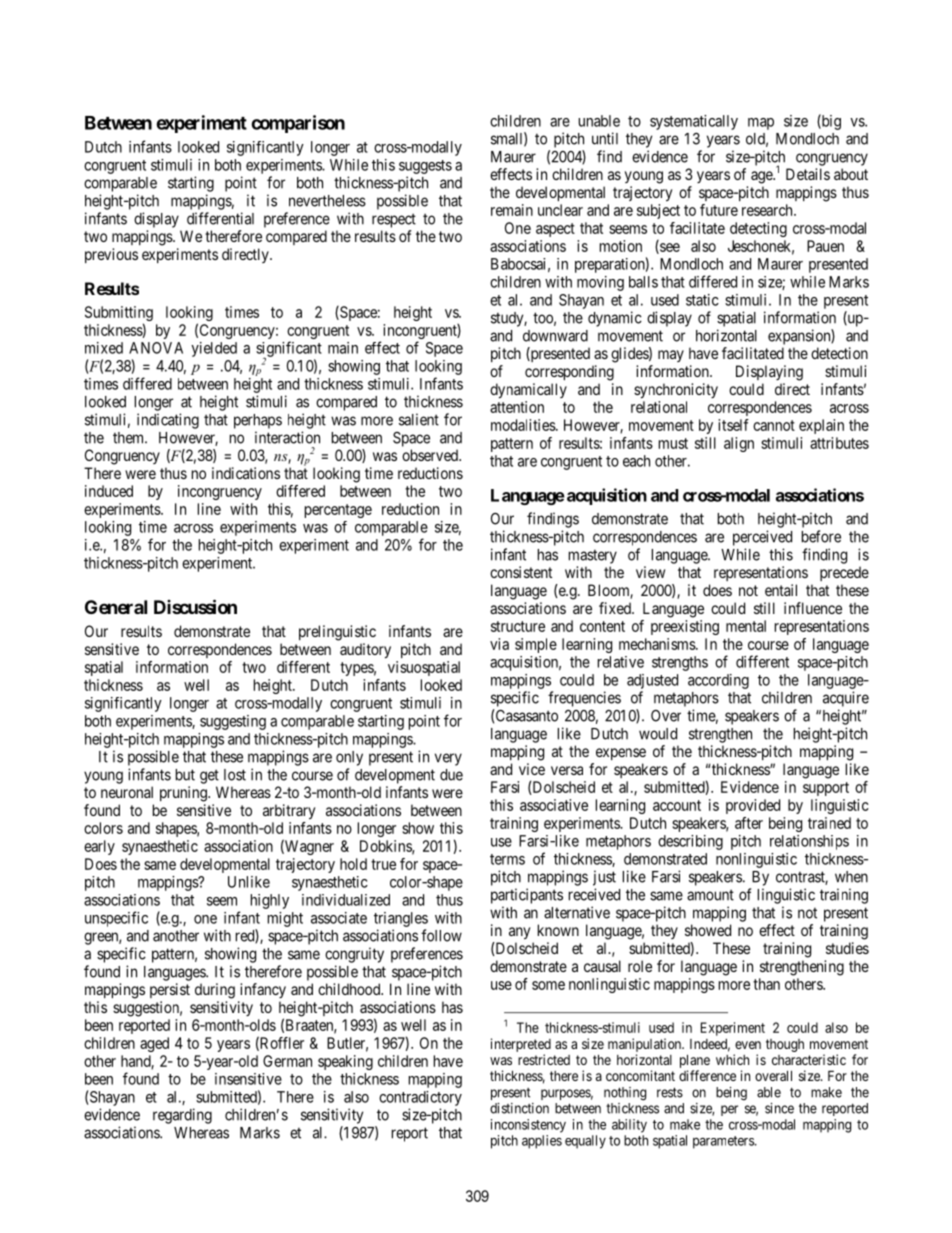 This image has width=952, height=1233. What do you see at coordinates (499, 644) in the image?
I see `via` at bounding box center [499, 644].
